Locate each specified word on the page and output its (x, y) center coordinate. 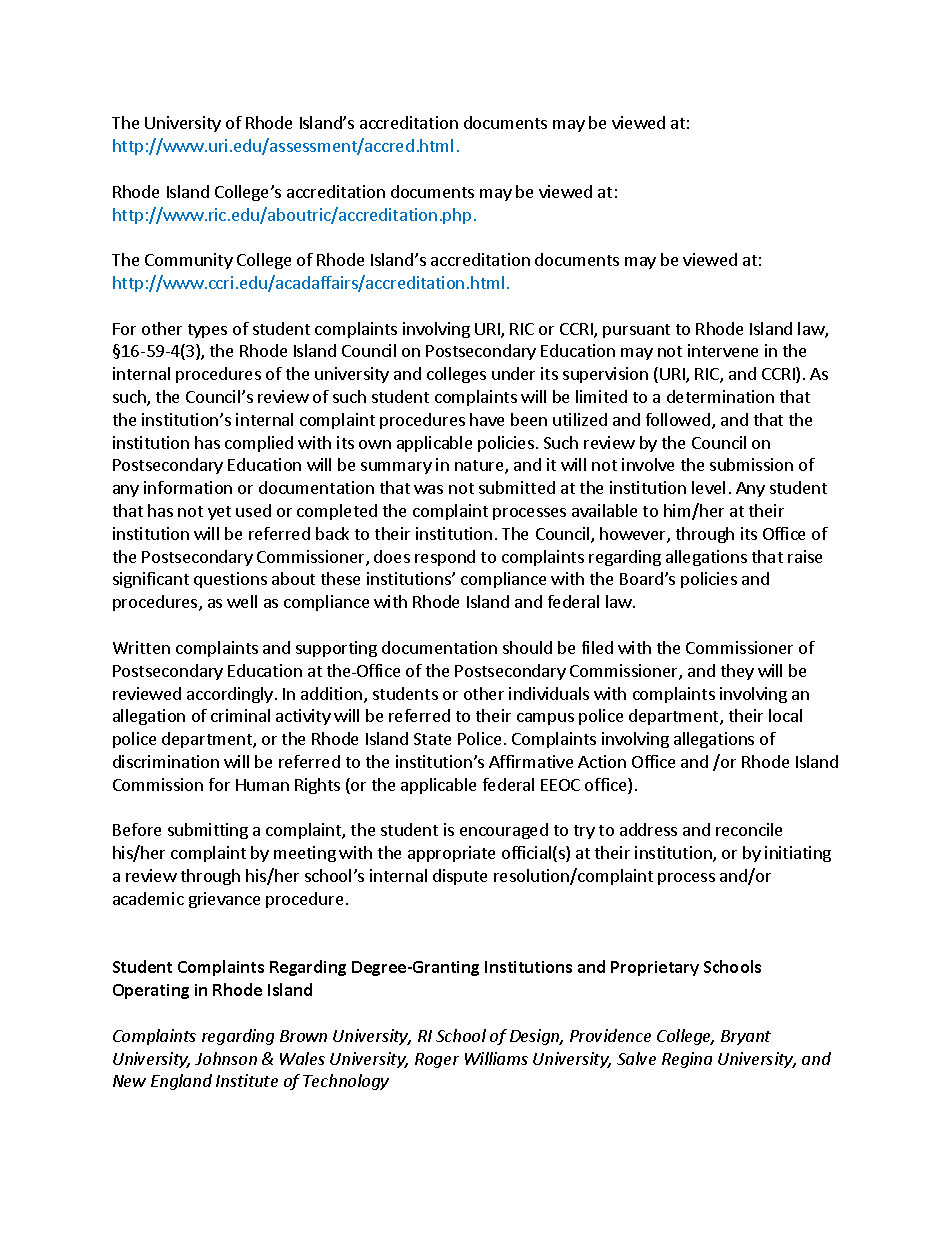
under (513, 373)
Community (189, 261)
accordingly (230, 695)
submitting (208, 831)
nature (480, 467)
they (737, 672)
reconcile (749, 829)
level (708, 487)
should (527, 647)
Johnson (226, 1058)
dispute (460, 877)
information (188, 487)
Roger (437, 1060)
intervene (723, 350)
